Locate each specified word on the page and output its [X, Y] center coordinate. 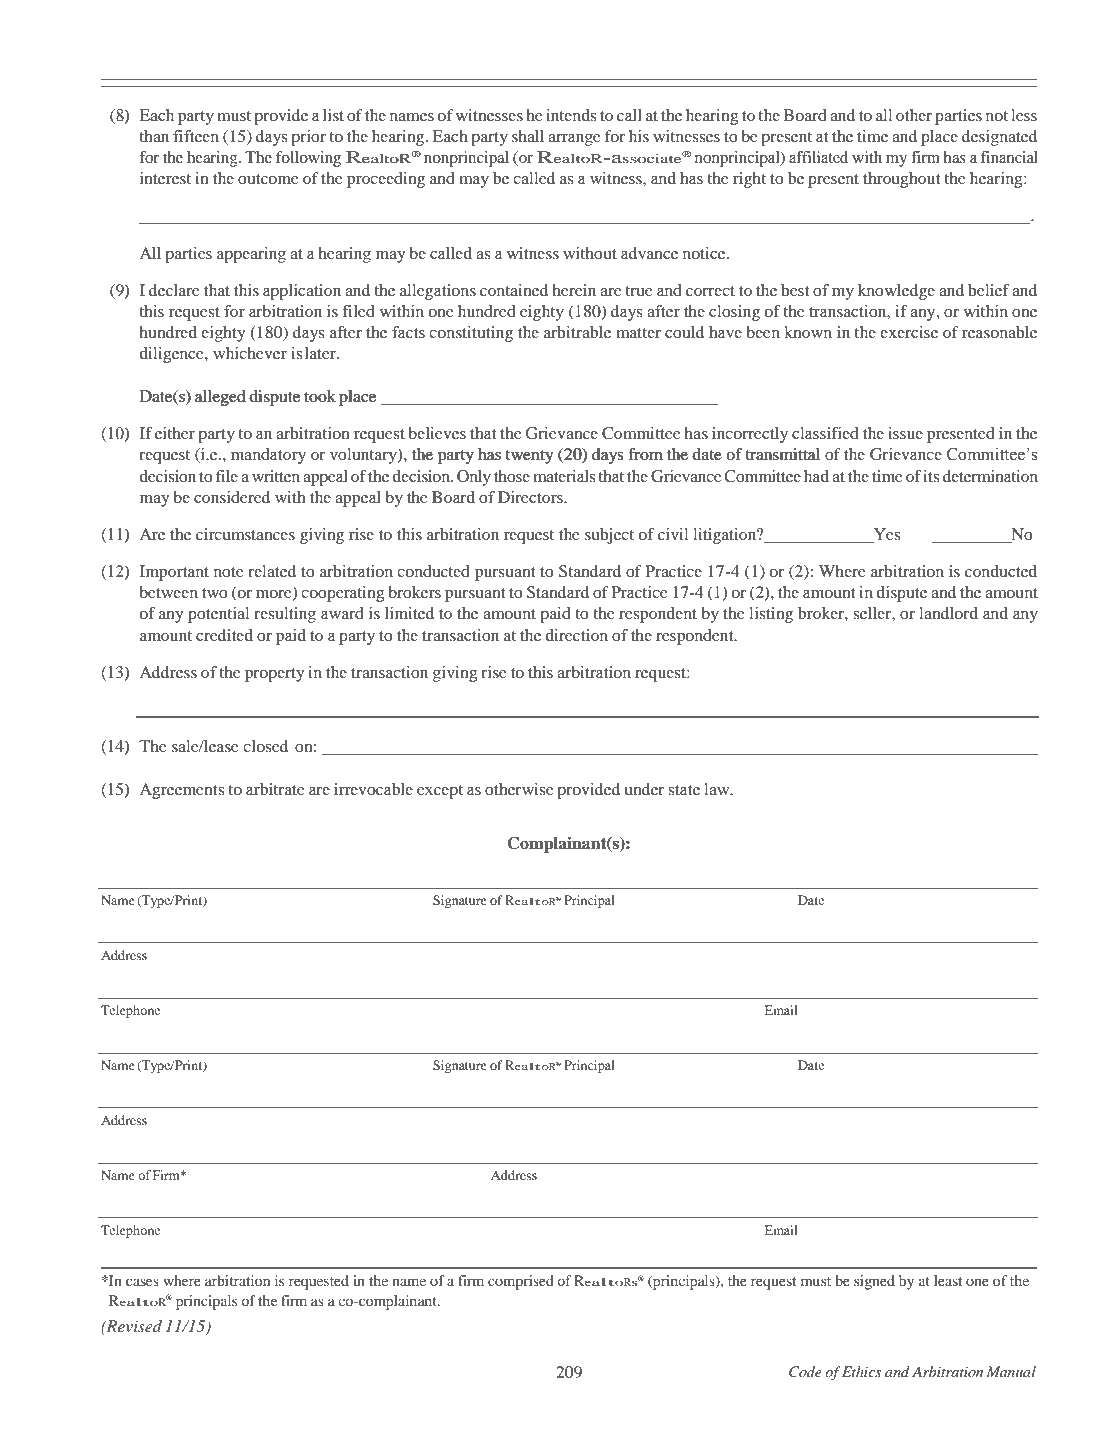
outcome [268, 179]
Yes [885, 535]
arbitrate [275, 789]
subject [609, 536]
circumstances [245, 534]
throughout [901, 180]
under [644, 789]
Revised [133, 1326]
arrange [574, 140]
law [718, 789]
